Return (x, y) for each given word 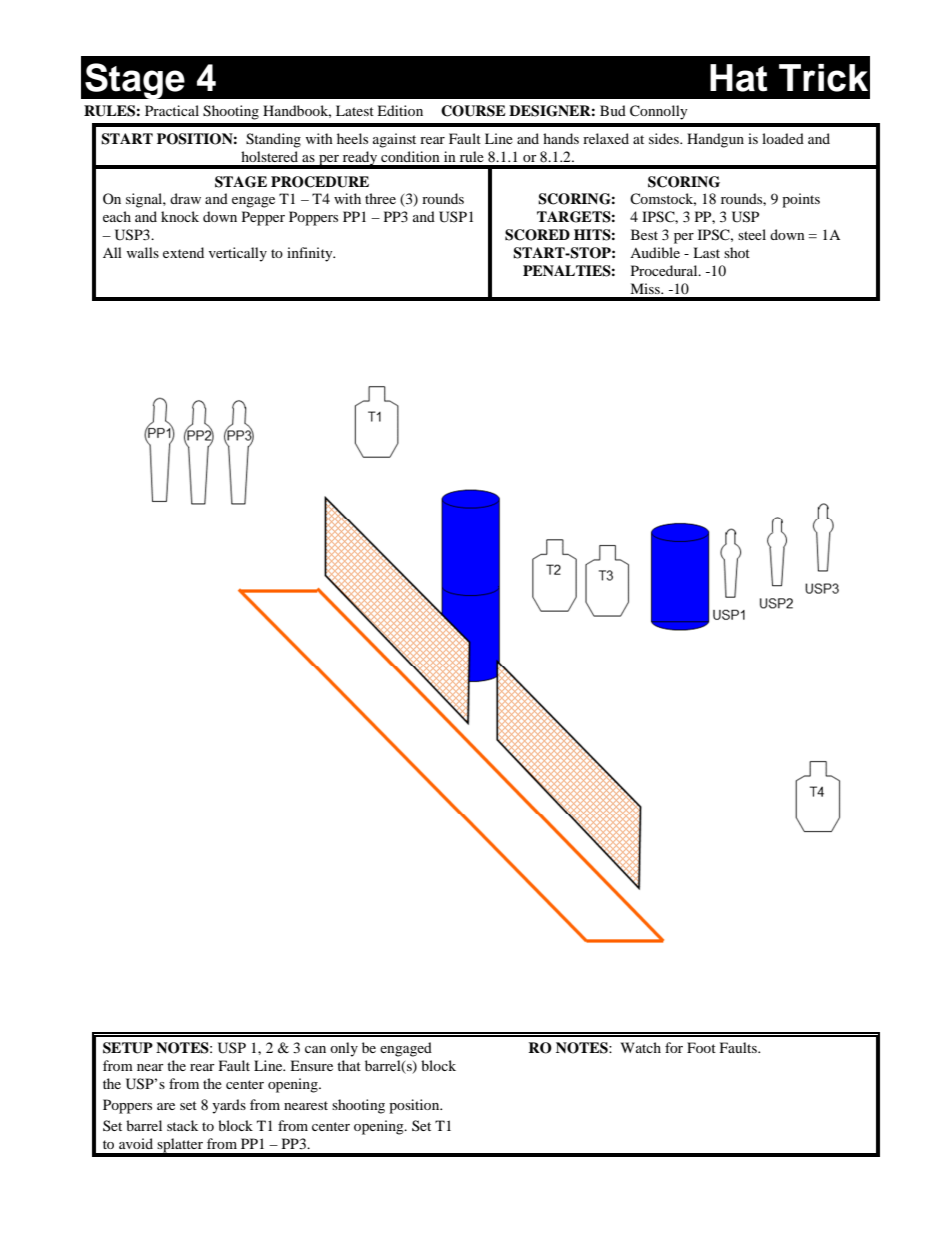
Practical (172, 110)
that (349, 1065)
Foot (701, 1047)
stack (182, 1125)
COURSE (473, 111)
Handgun (715, 140)
